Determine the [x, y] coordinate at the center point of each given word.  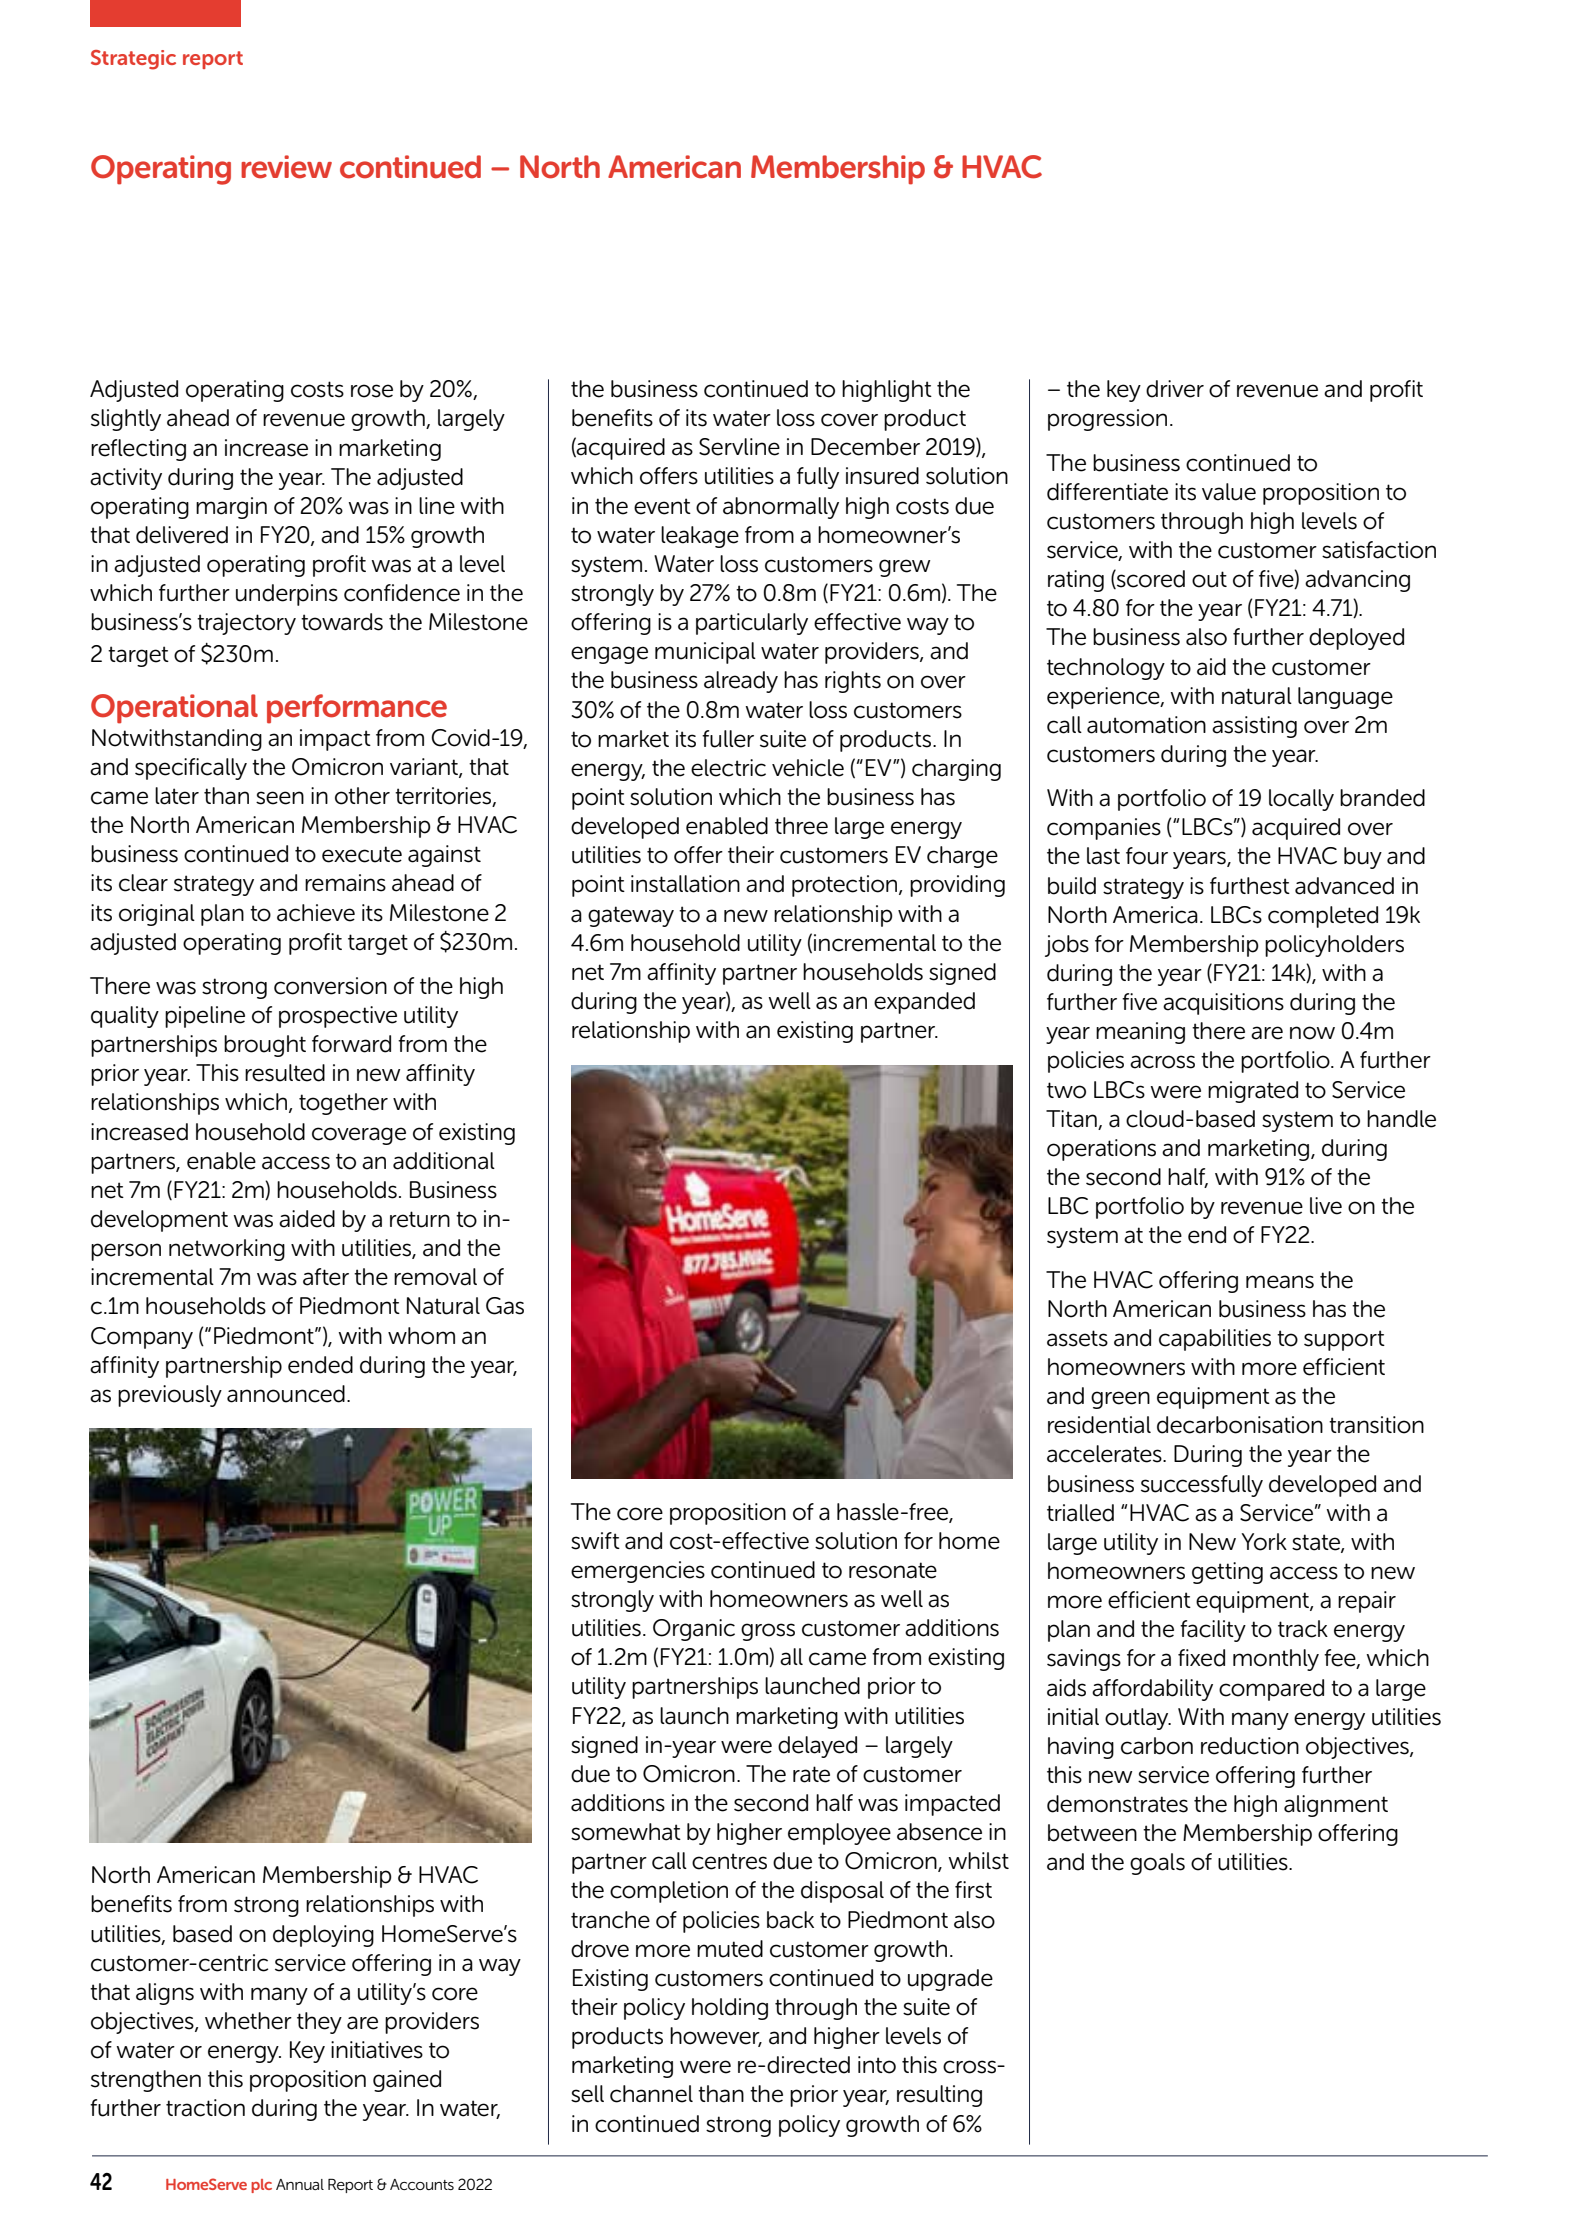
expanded [924, 1003]
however [716, 2037]
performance [357, 709]
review [286, 167]
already [741, 682]
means [1280, 1282]
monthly [1276, 1660]
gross [768, 1632]
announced [286, 1394]
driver [1175, 389]
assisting [1254, 727]
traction [205, 2108]
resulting [939, 2096]
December [865, 447]
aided [307, 1219]
